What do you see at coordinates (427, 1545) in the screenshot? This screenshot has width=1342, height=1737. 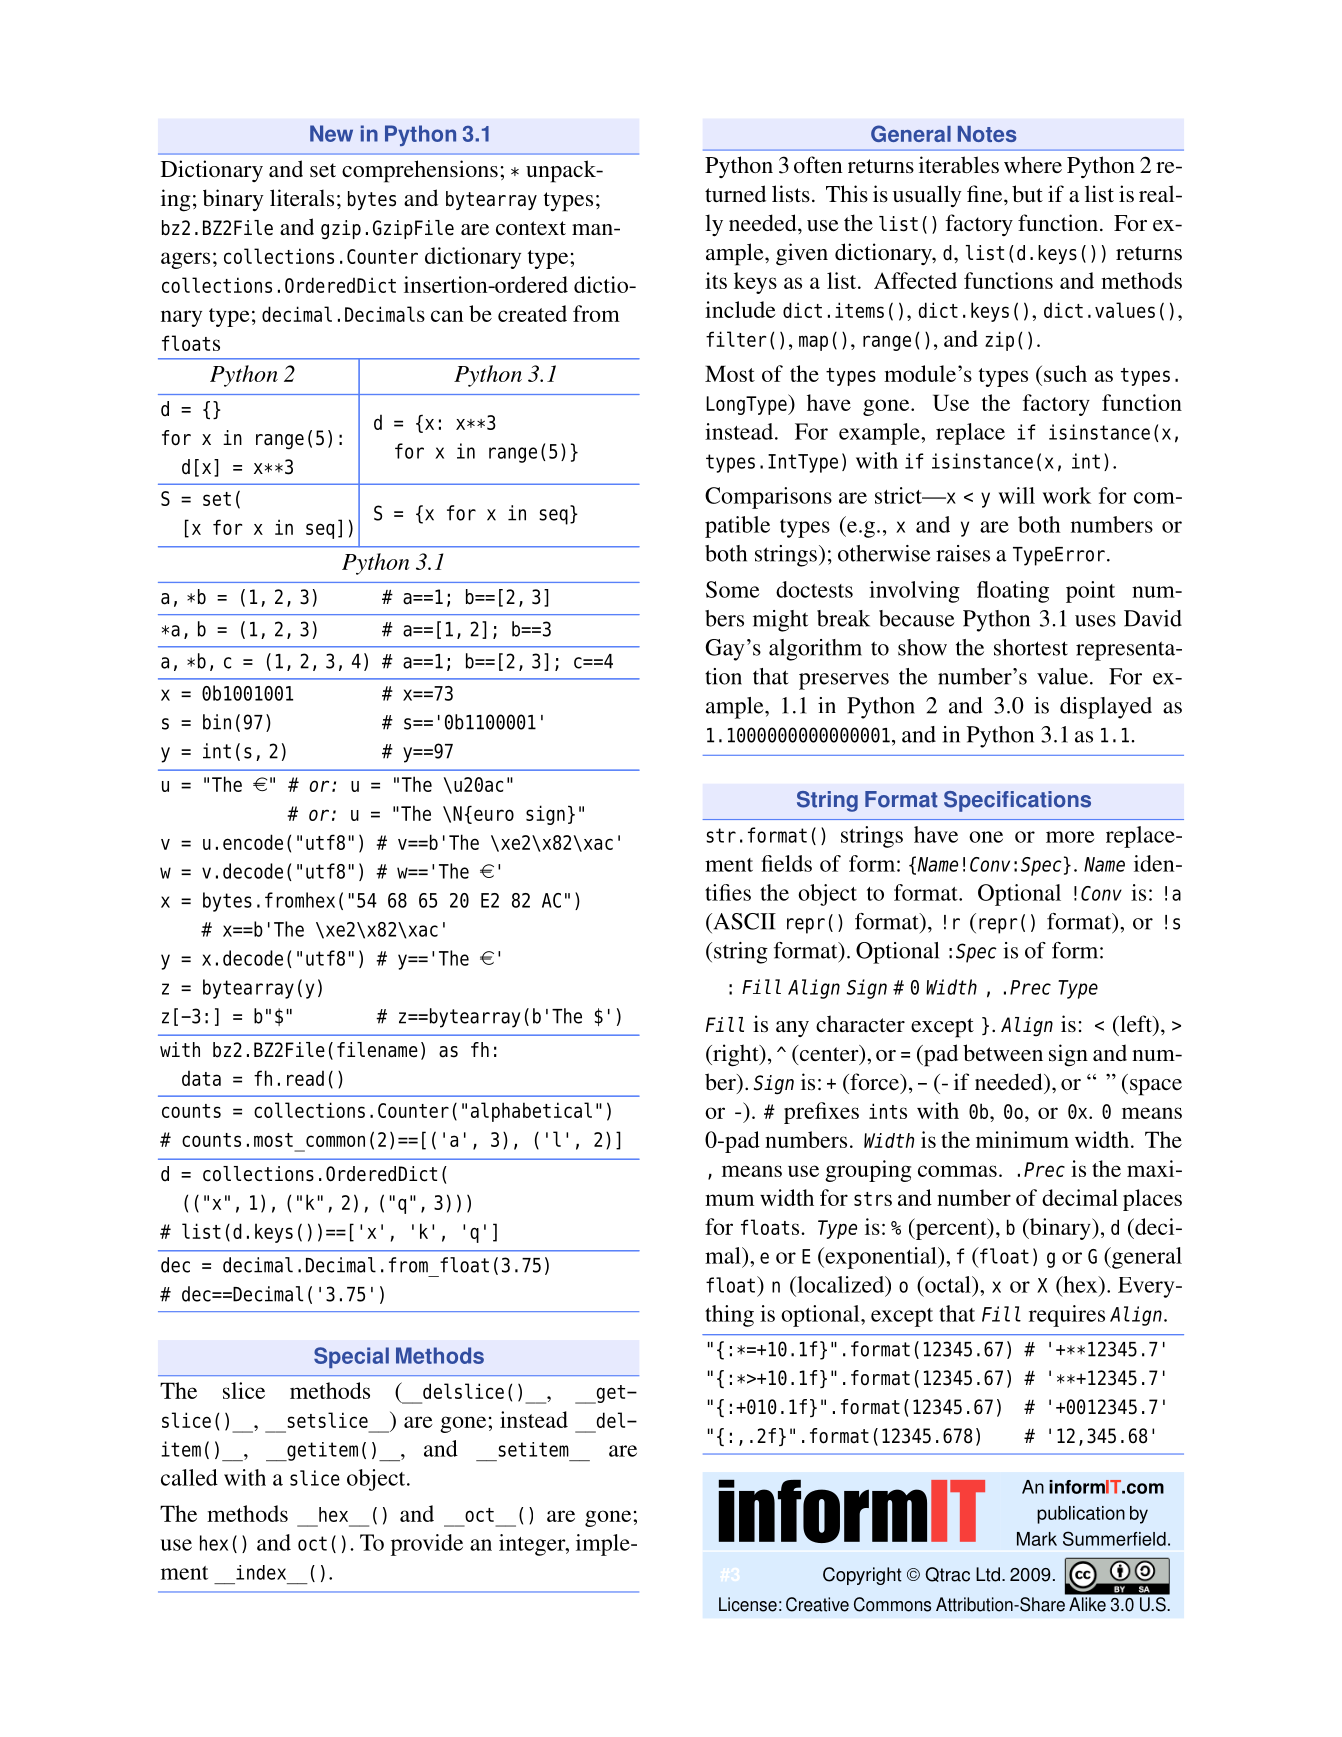 I see `provide` at bounding box center [427, 1545].
